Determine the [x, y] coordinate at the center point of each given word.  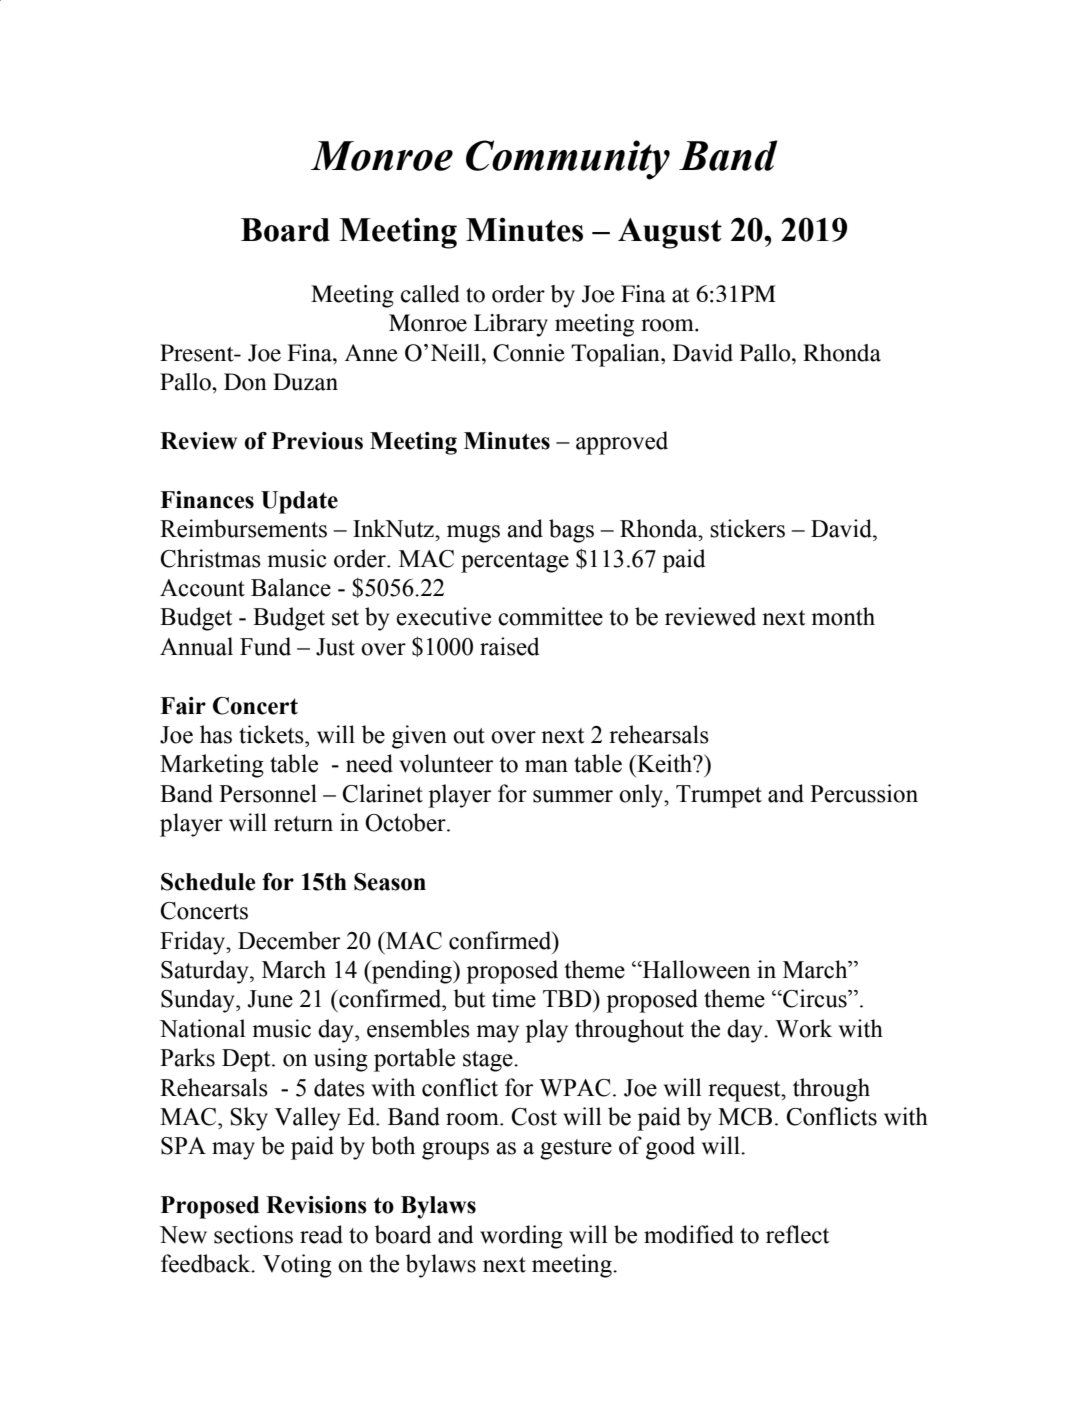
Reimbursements [243, 528]
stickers [747, 528]
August [670, 233]
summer [573, 796]
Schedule [208, 882]
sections [253, 1234]
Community [568, 160]
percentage [515, 562]
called [430, 294]
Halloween [695, 969]
